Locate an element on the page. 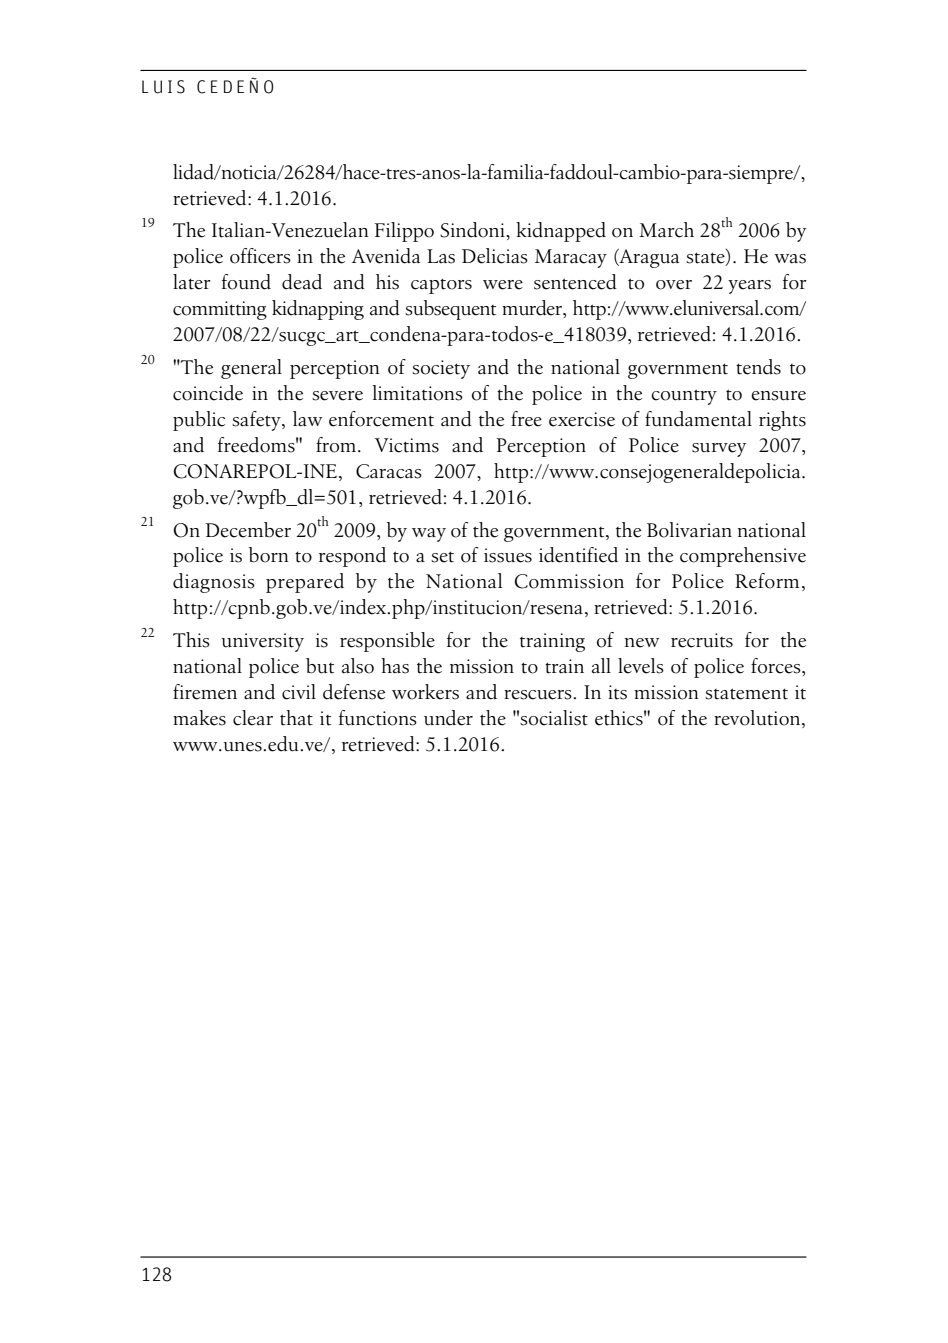 The height and width of the page is (1343, 948). revolution is located at coordinates (758, 719).
